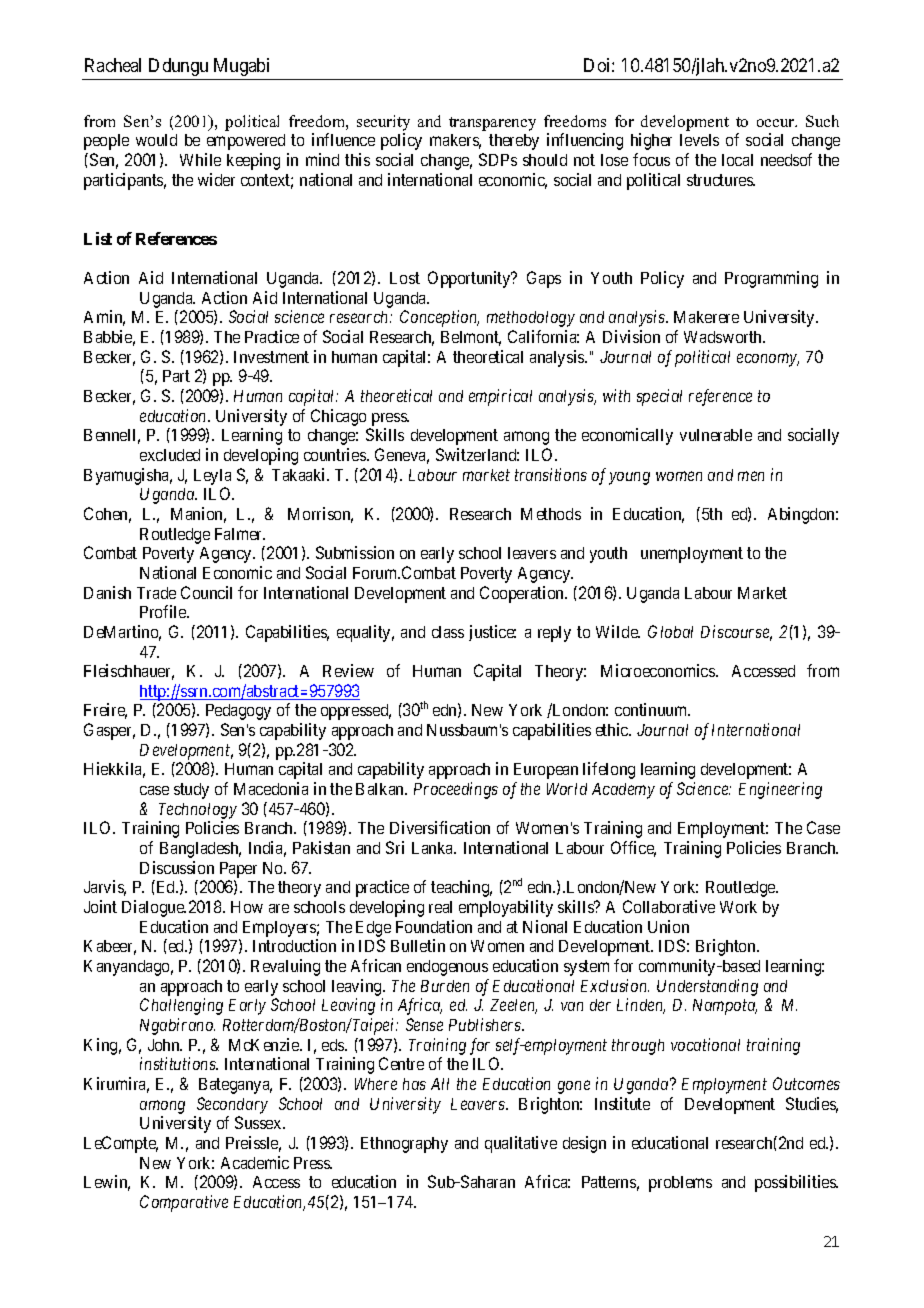  I want to click on class, so click(448, 632).
